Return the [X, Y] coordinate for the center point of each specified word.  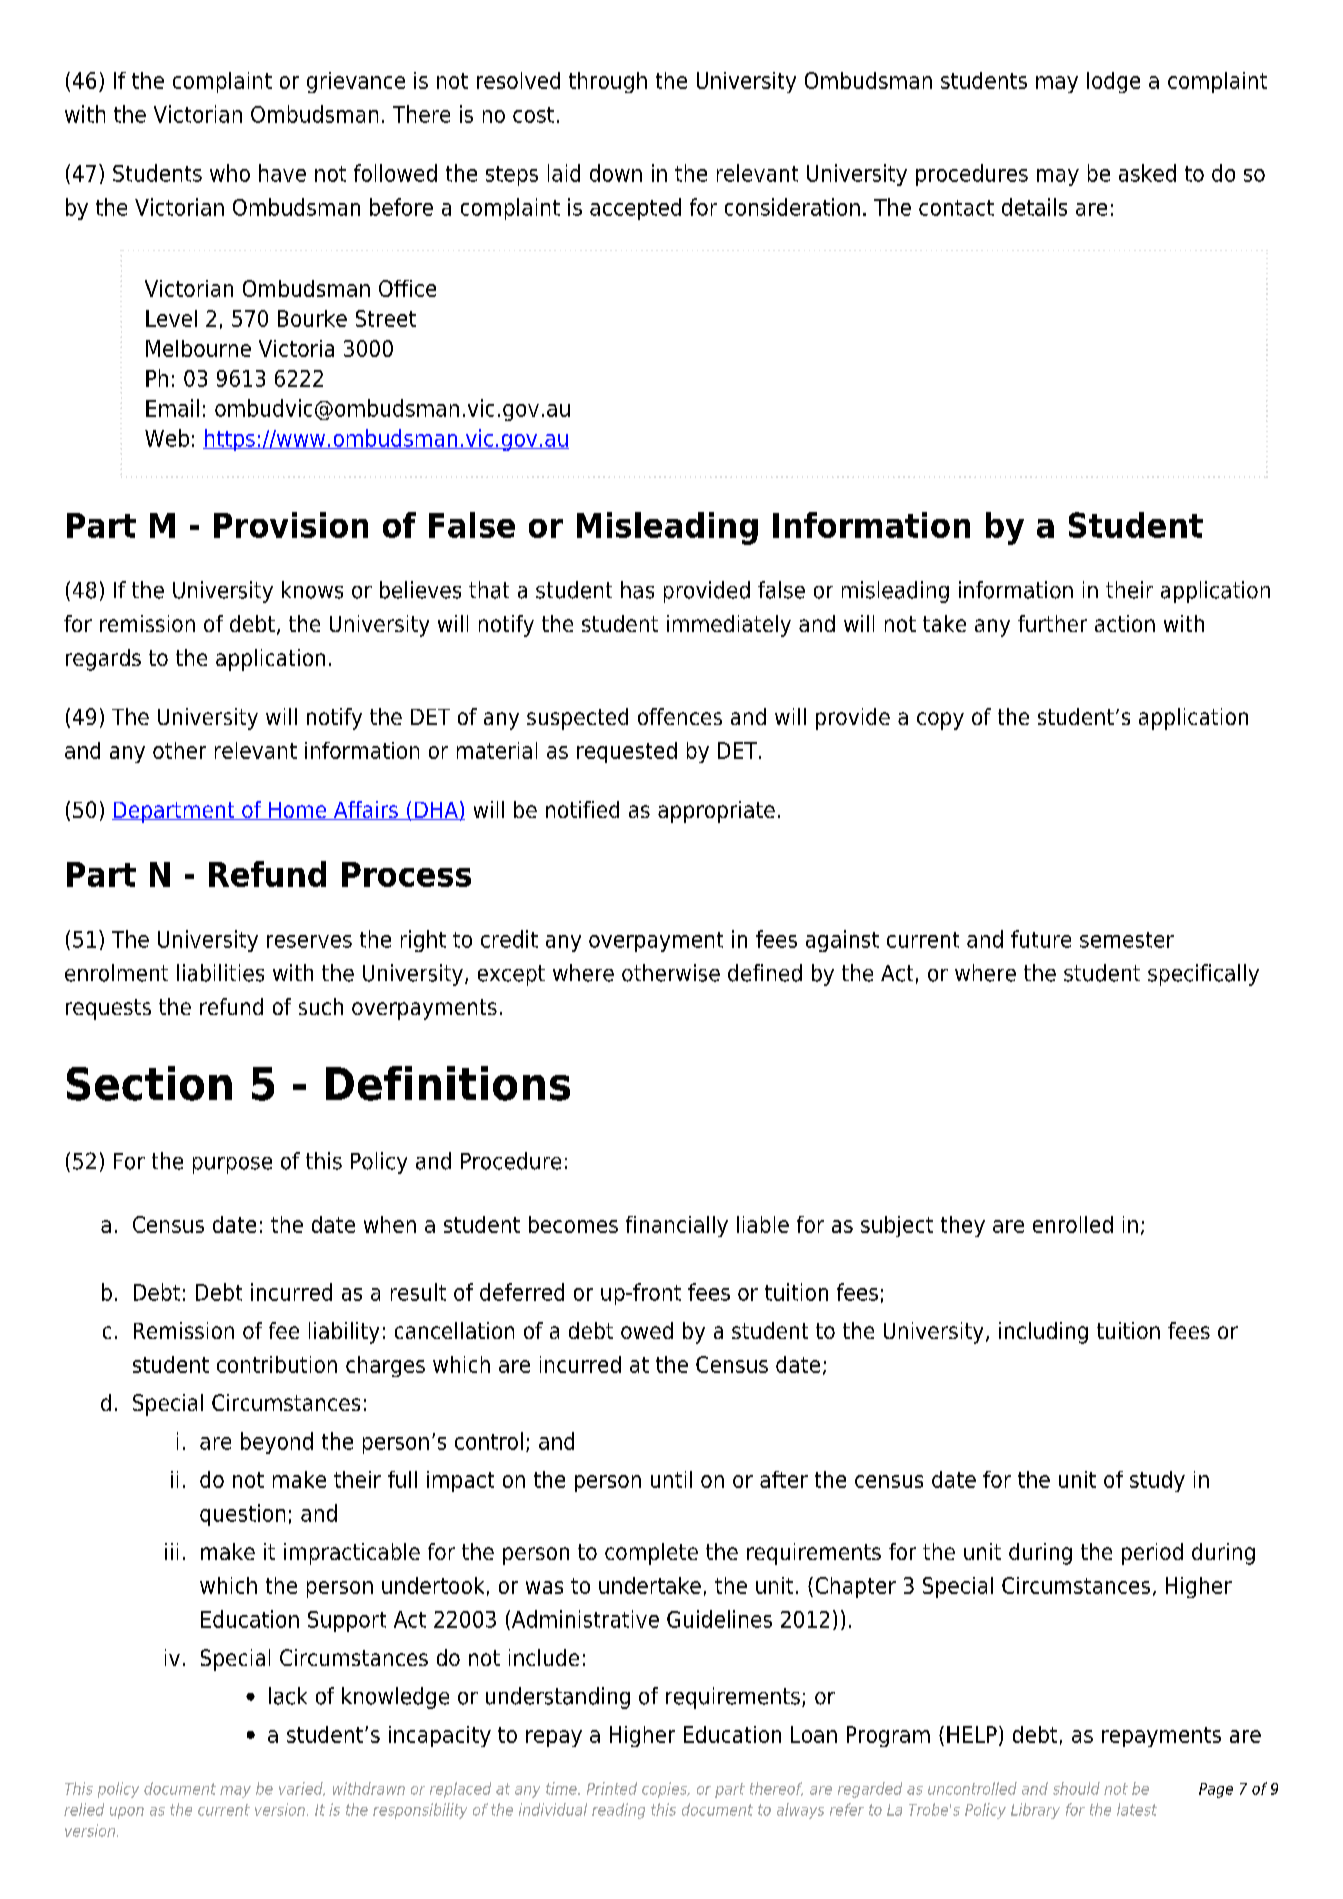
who [230, 173]
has [637, 590]
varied [302, 1789]
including [1043, 1333]
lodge [1113, 82]
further [1052, 623]
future [1041, 939]
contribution [277, 1364]
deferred [522, 1292]
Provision [291, 525]
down [616, 173]
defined [765, 973]
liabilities [220, 973]
